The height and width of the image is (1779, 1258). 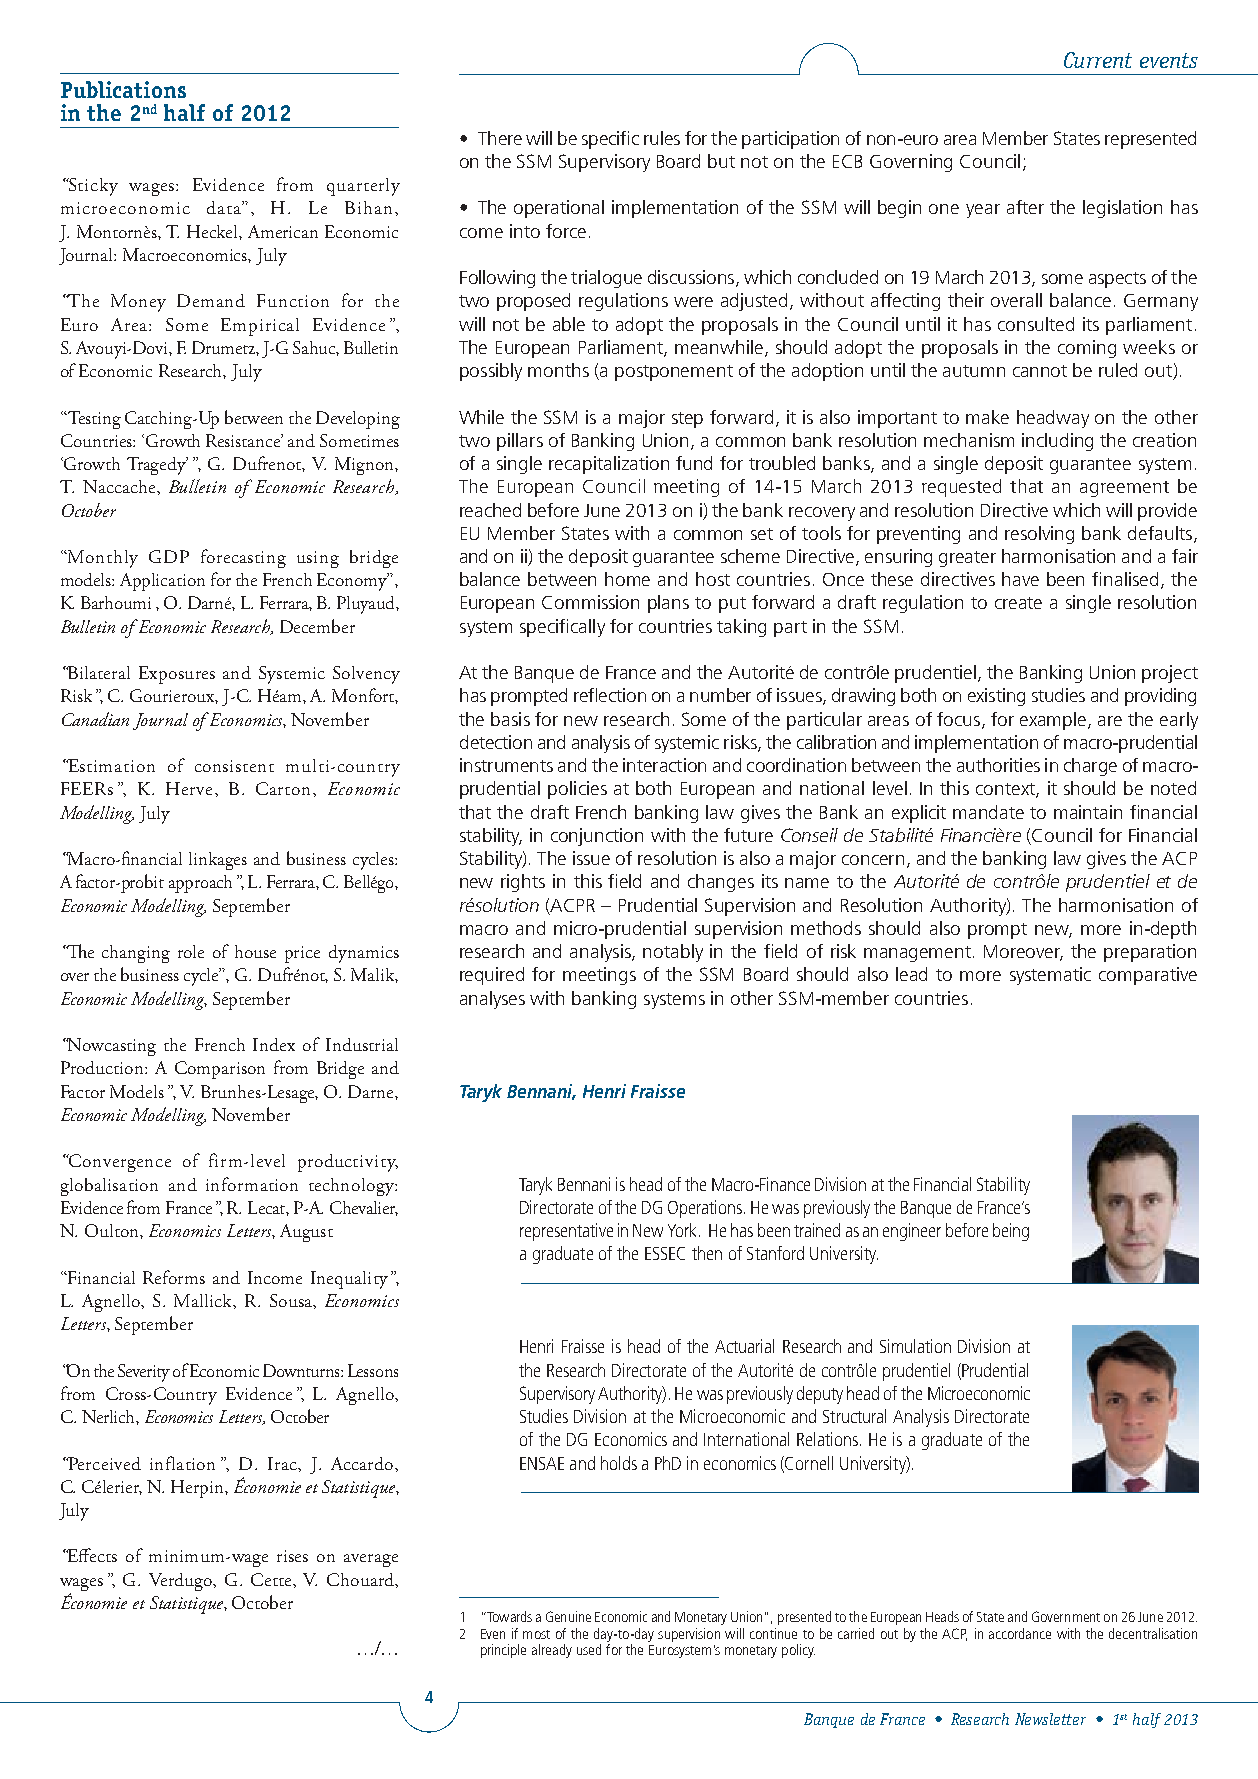 What do you see at coordinates (1018, 603) in the image?
I see `create` at bounding box center [1018, 603].
